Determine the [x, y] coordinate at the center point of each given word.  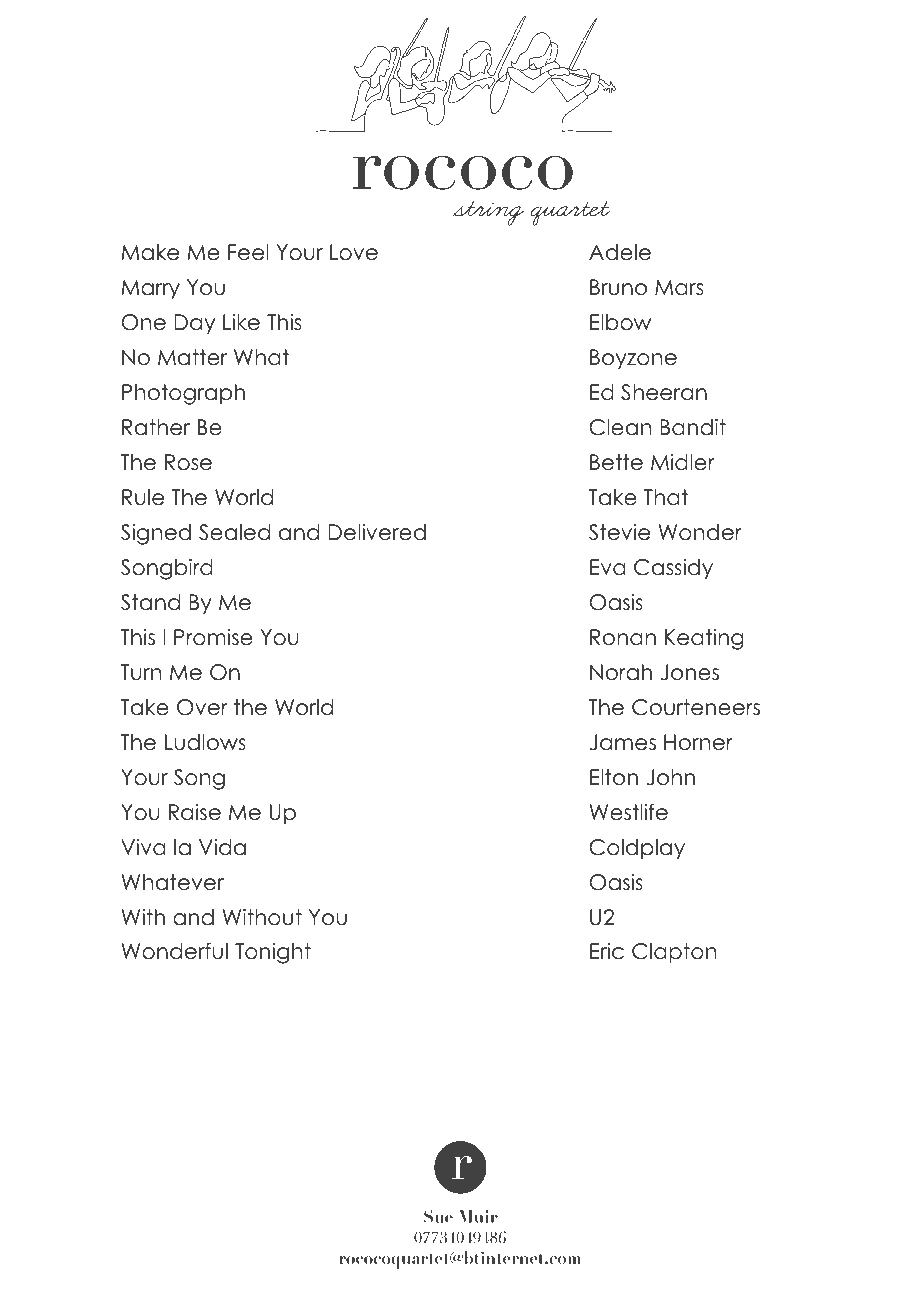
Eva [608, 567]
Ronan [623, 637]
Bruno [618, 287]
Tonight [273, 953]
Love [354, 252]
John [670, 777]
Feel [248, 252]
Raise [195, 812]
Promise [213, 637]
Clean [620, 427]
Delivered [377, 532]
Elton [614, 777]
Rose [188, 462]
